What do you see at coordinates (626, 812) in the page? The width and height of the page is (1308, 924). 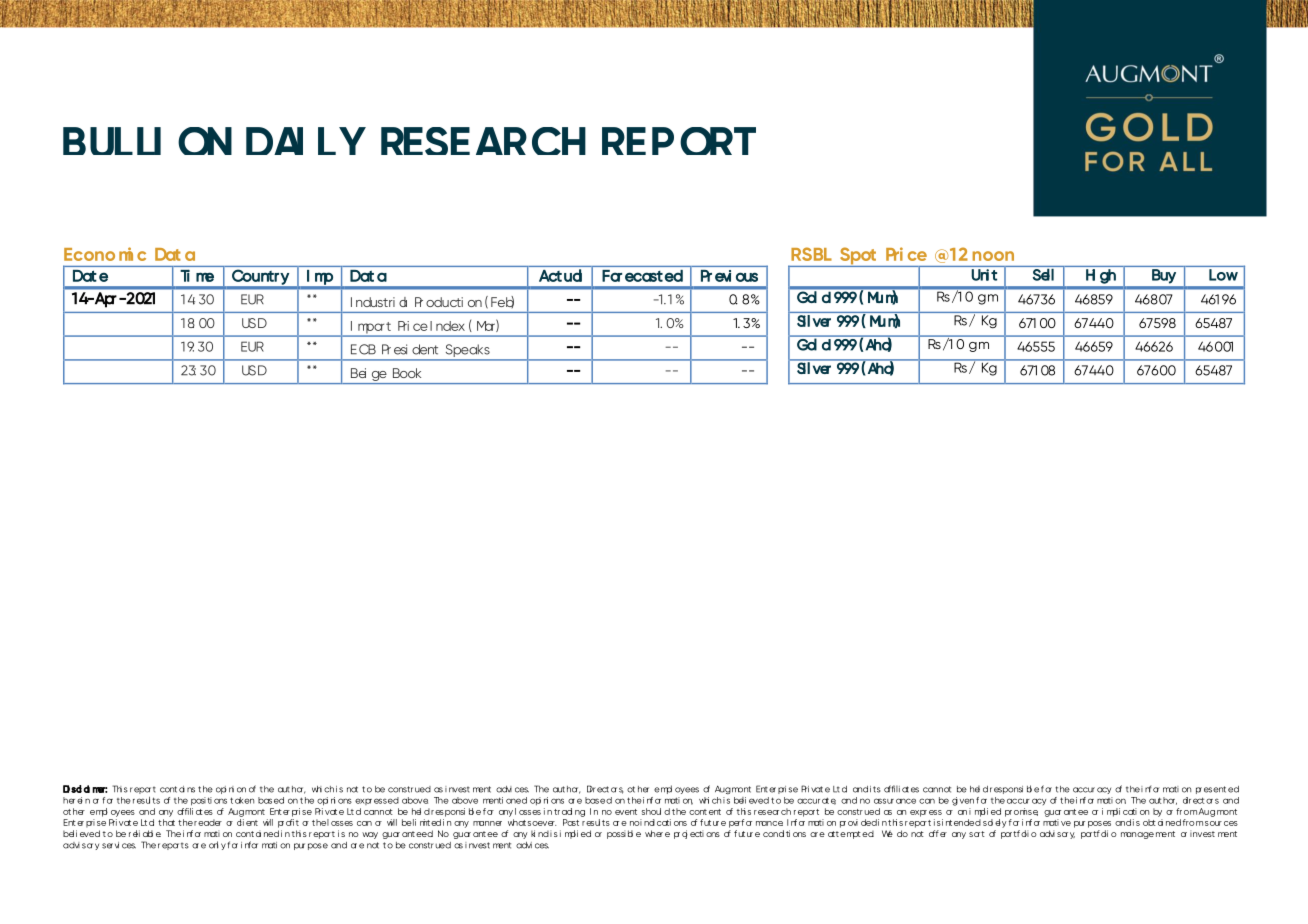 I see `event` at bounding box center [626, 812].
